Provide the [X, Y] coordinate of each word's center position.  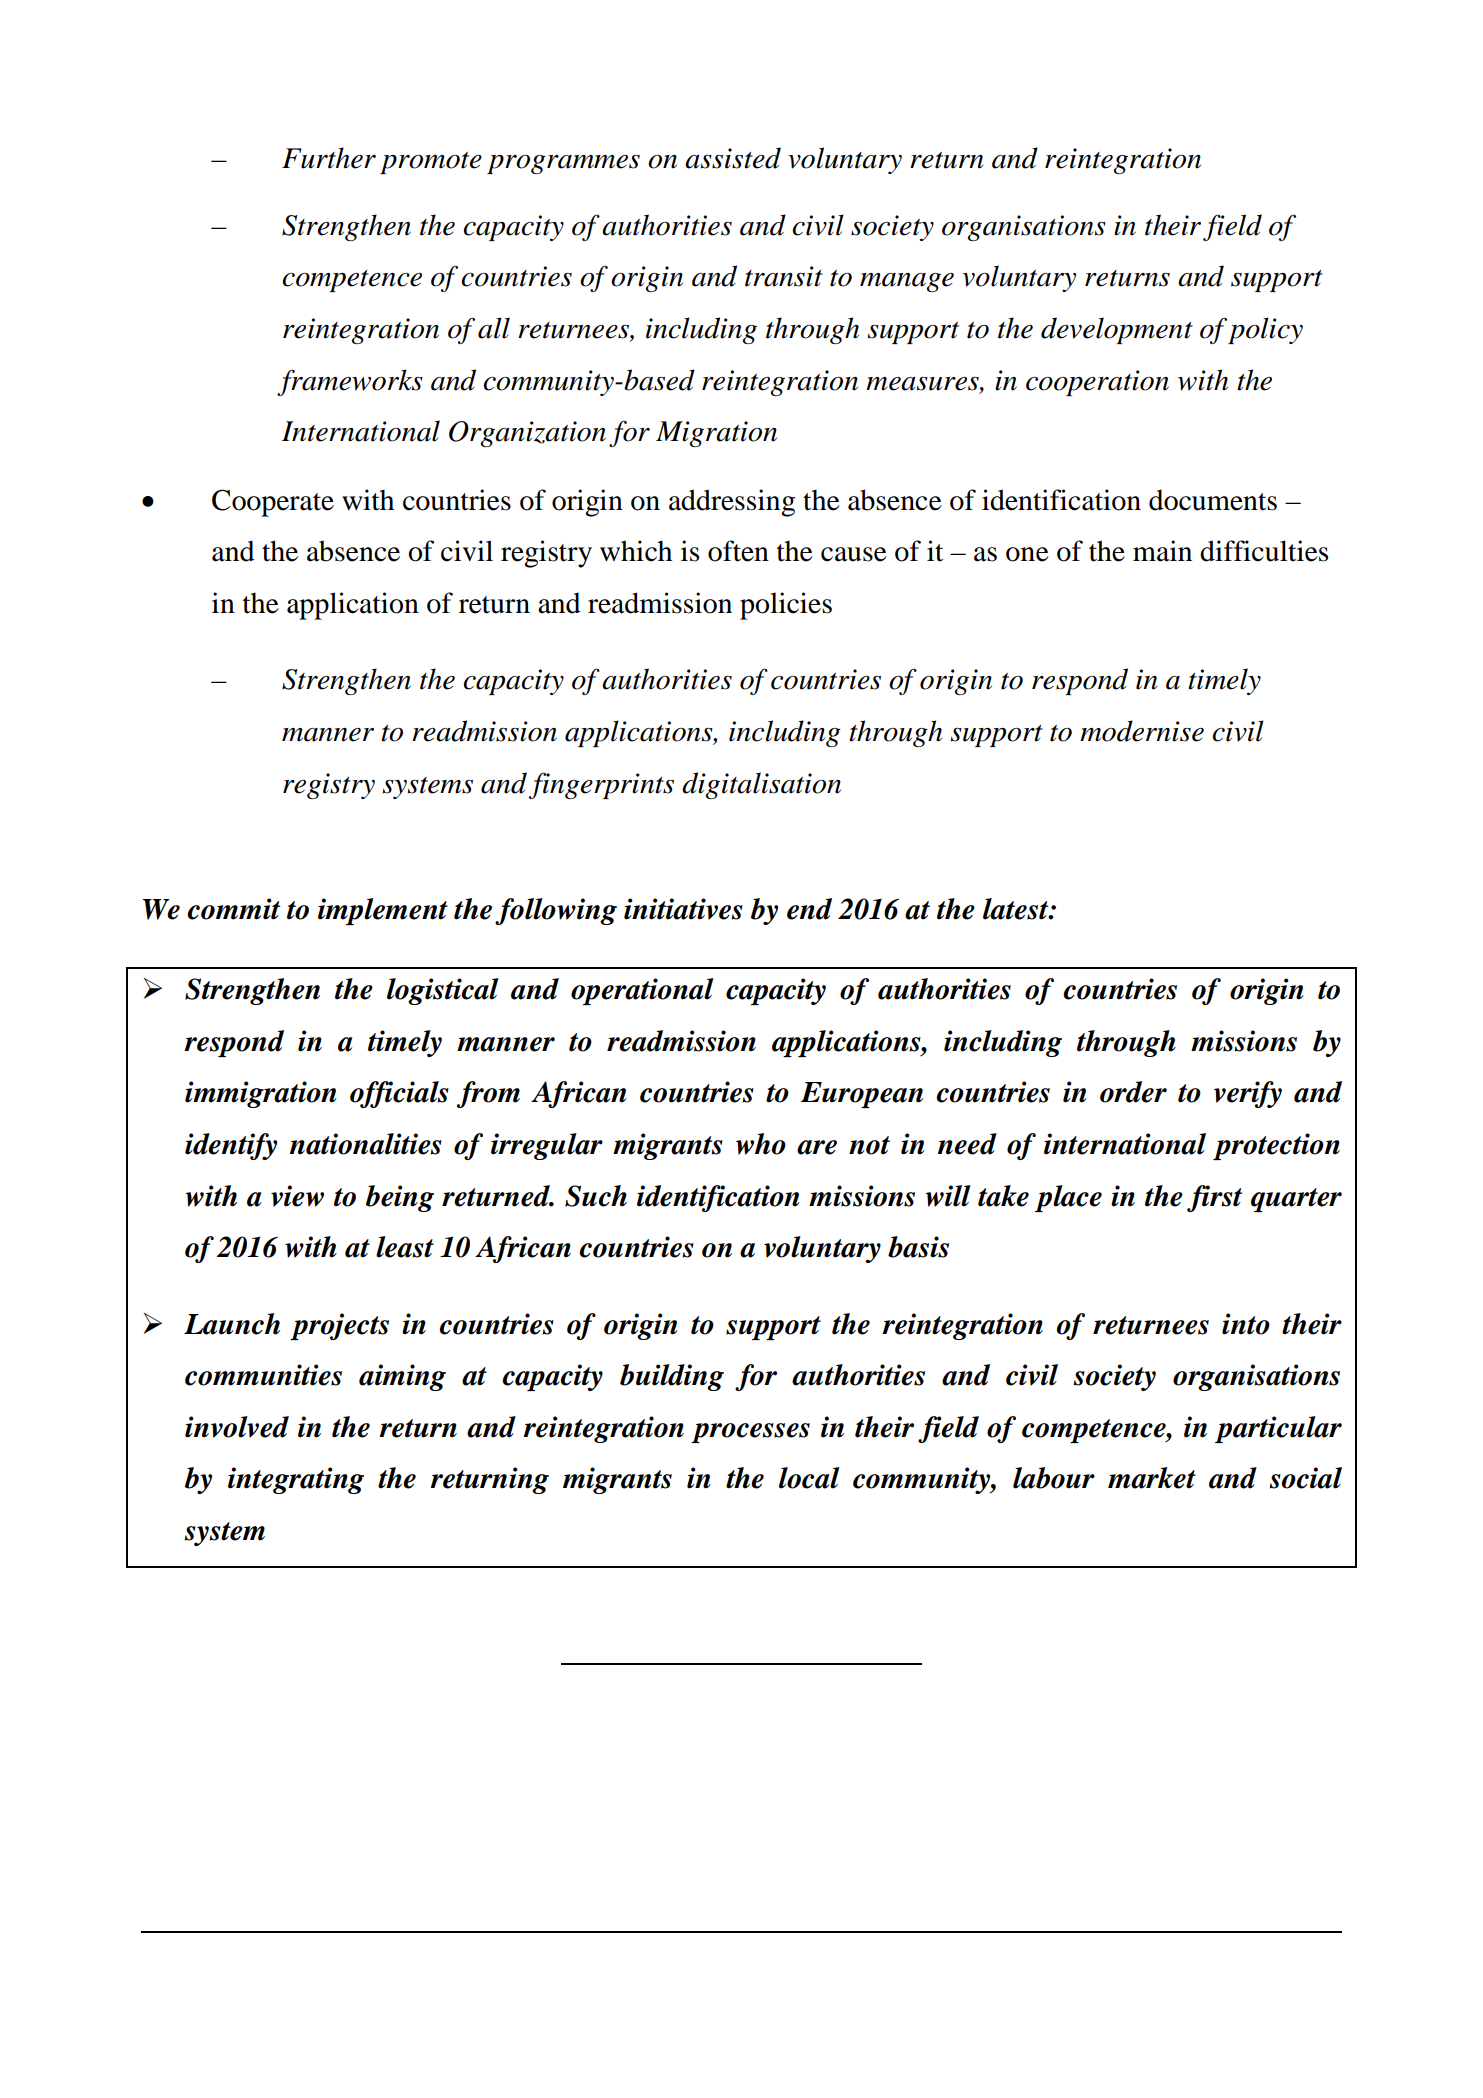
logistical [443, 991]
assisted [733, 158]
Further [329, 158]
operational [642, 991]
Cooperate [273, 503]
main [1162, 551]
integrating [296, 1480]
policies [786, 606]
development [1117, 330]
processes [750, 1433]
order [1133, 1092]
